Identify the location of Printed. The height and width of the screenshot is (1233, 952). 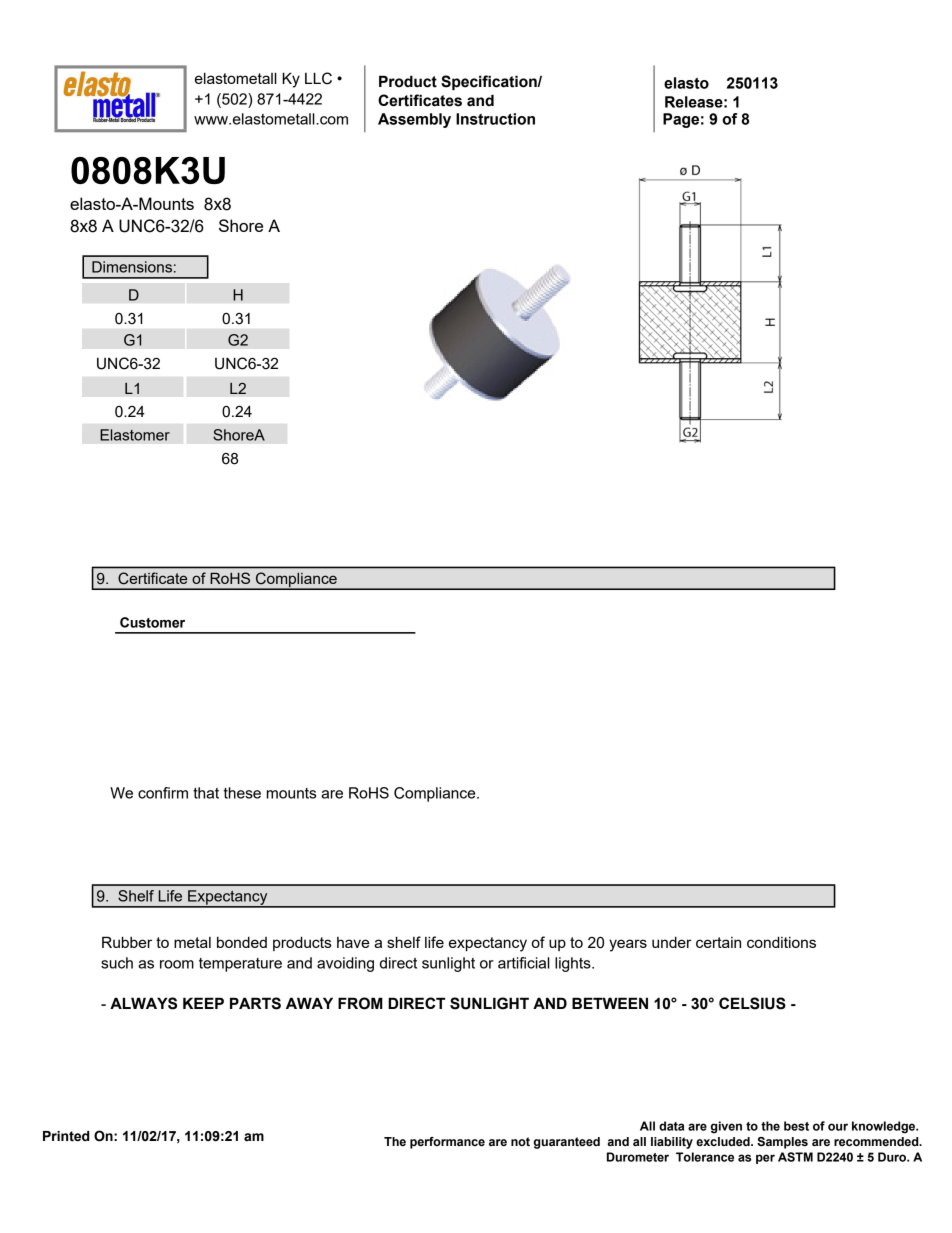
(66, 1136).
